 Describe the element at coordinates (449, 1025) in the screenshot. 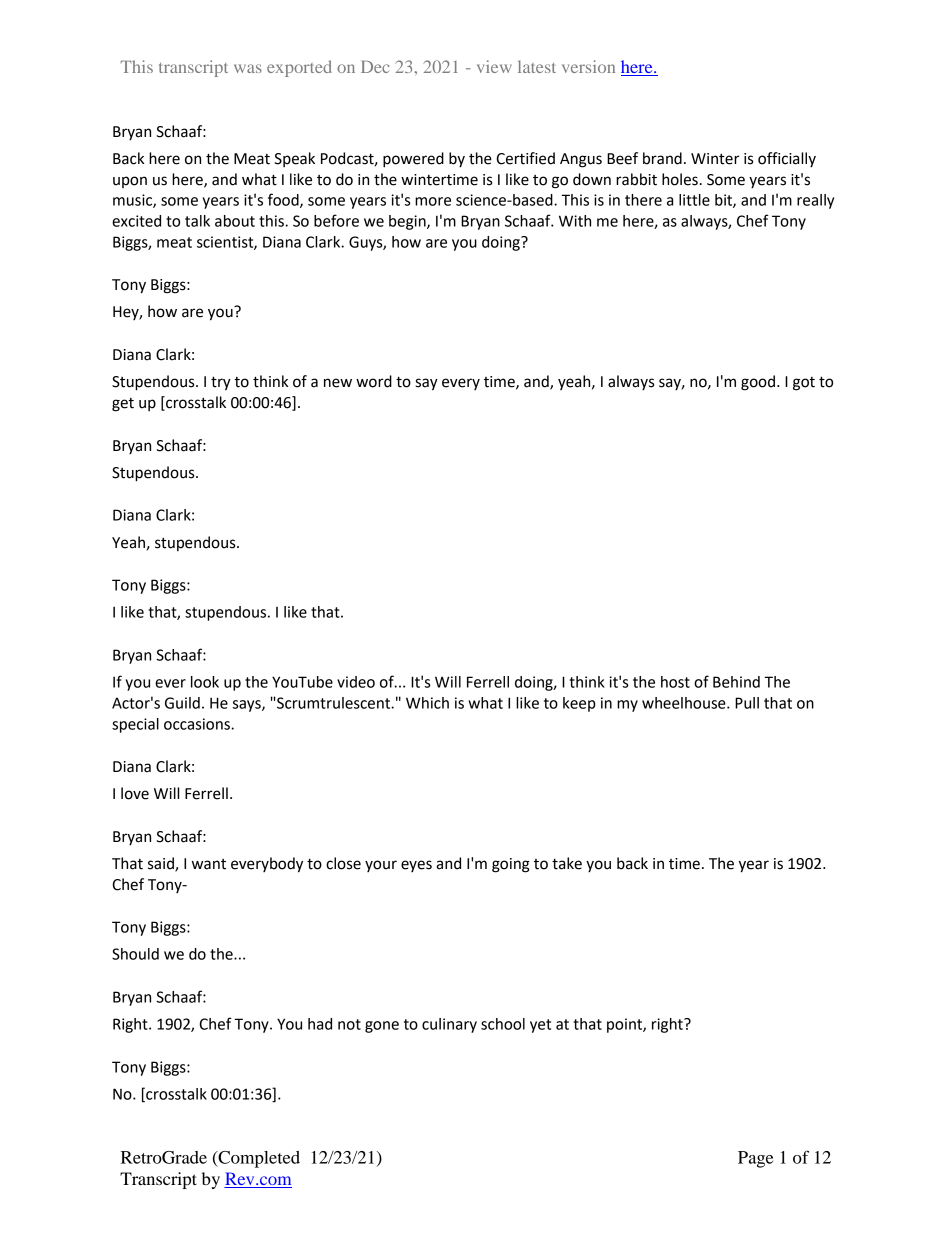

I see `culinary` at that location.
